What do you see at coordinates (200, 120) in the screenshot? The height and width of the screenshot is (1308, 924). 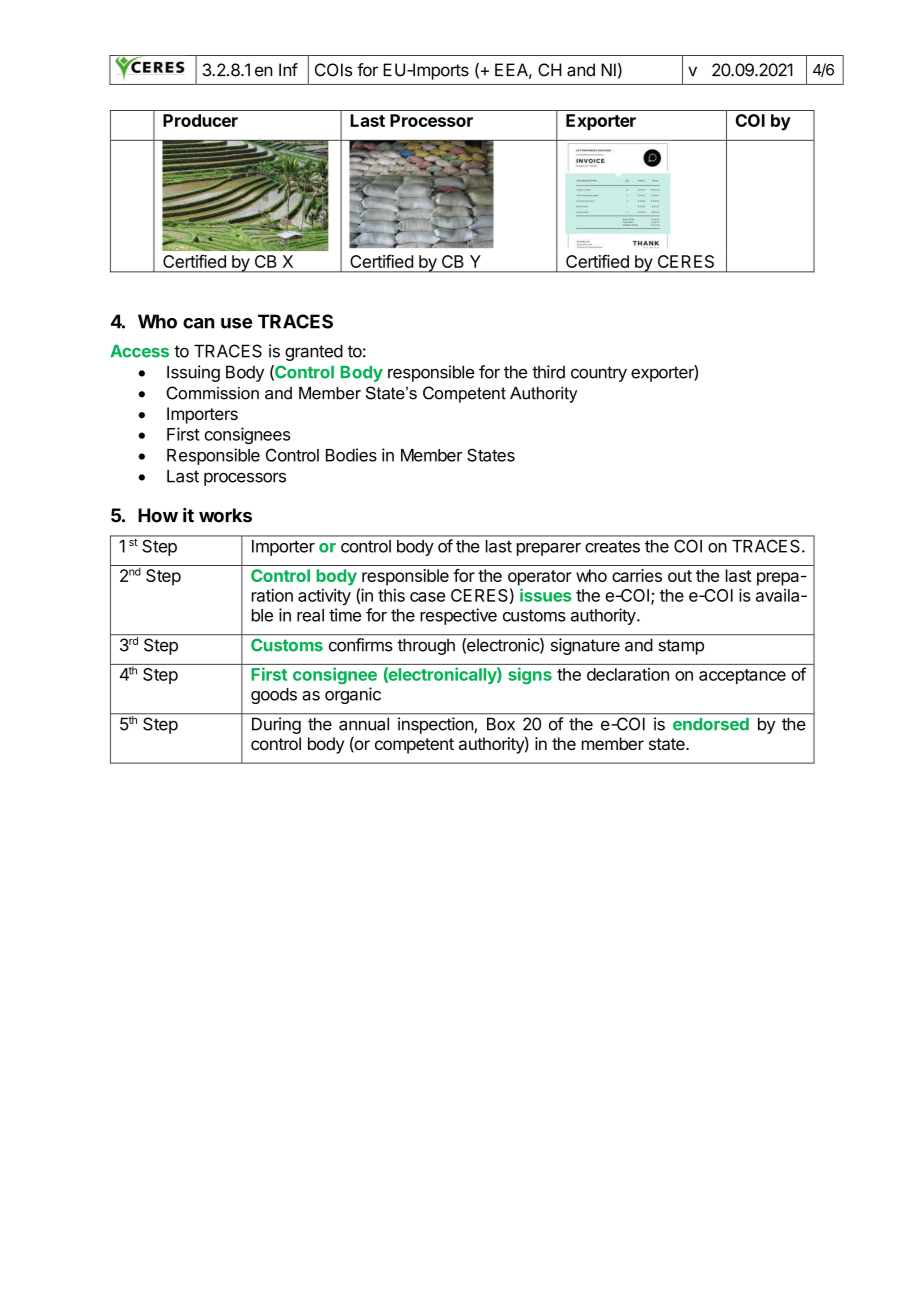 I see `Producer` at bounding box center [200, 120].
